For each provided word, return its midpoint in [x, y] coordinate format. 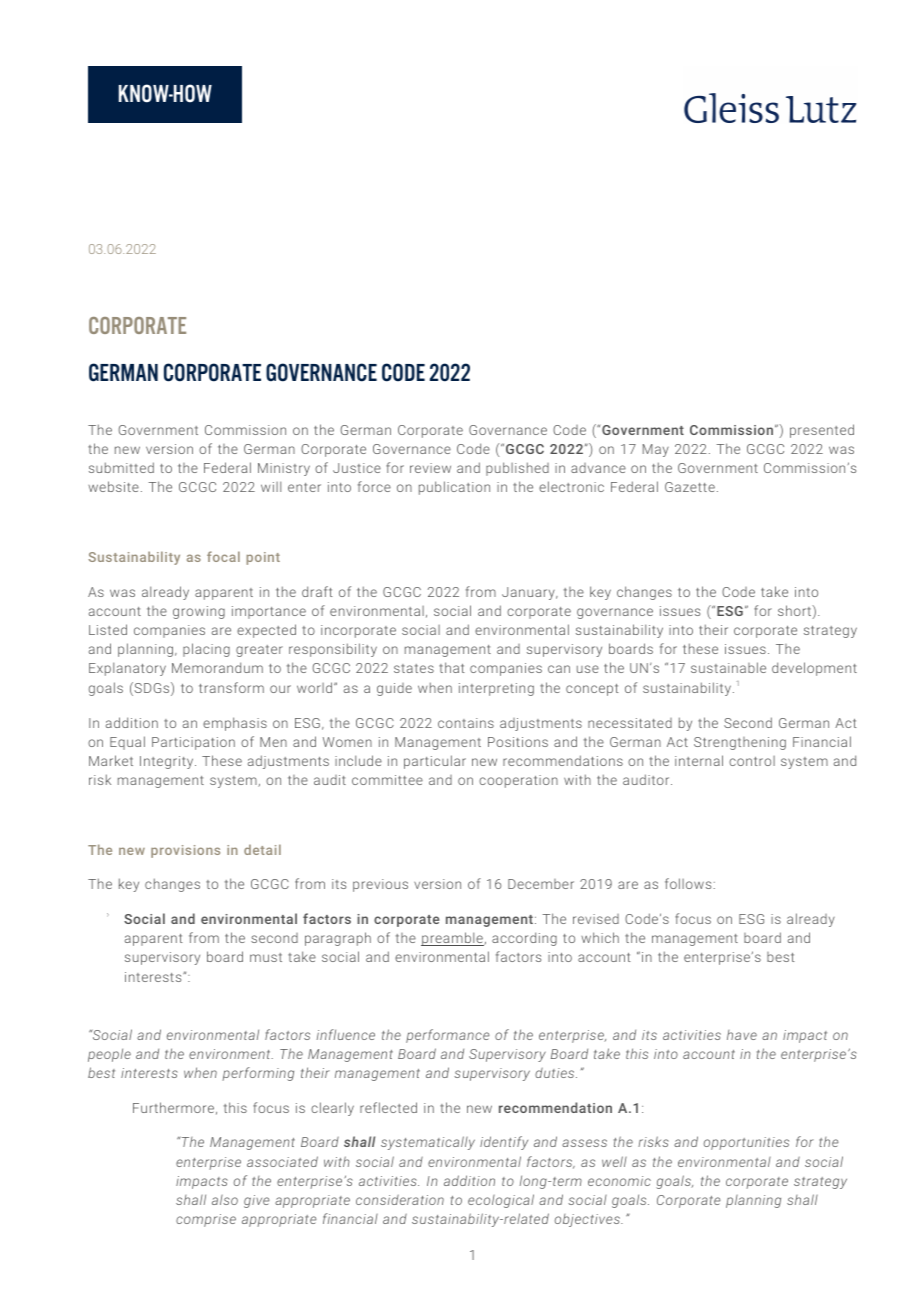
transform [231, 687]
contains [466, 723]
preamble [453, 939]
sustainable [728, 667]
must [266, 957]
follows [688, 883]
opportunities [746, 1143]
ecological [501, 1201]
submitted [121, 467]
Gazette [690, 487]
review [430, 468]
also [225, 1200]
